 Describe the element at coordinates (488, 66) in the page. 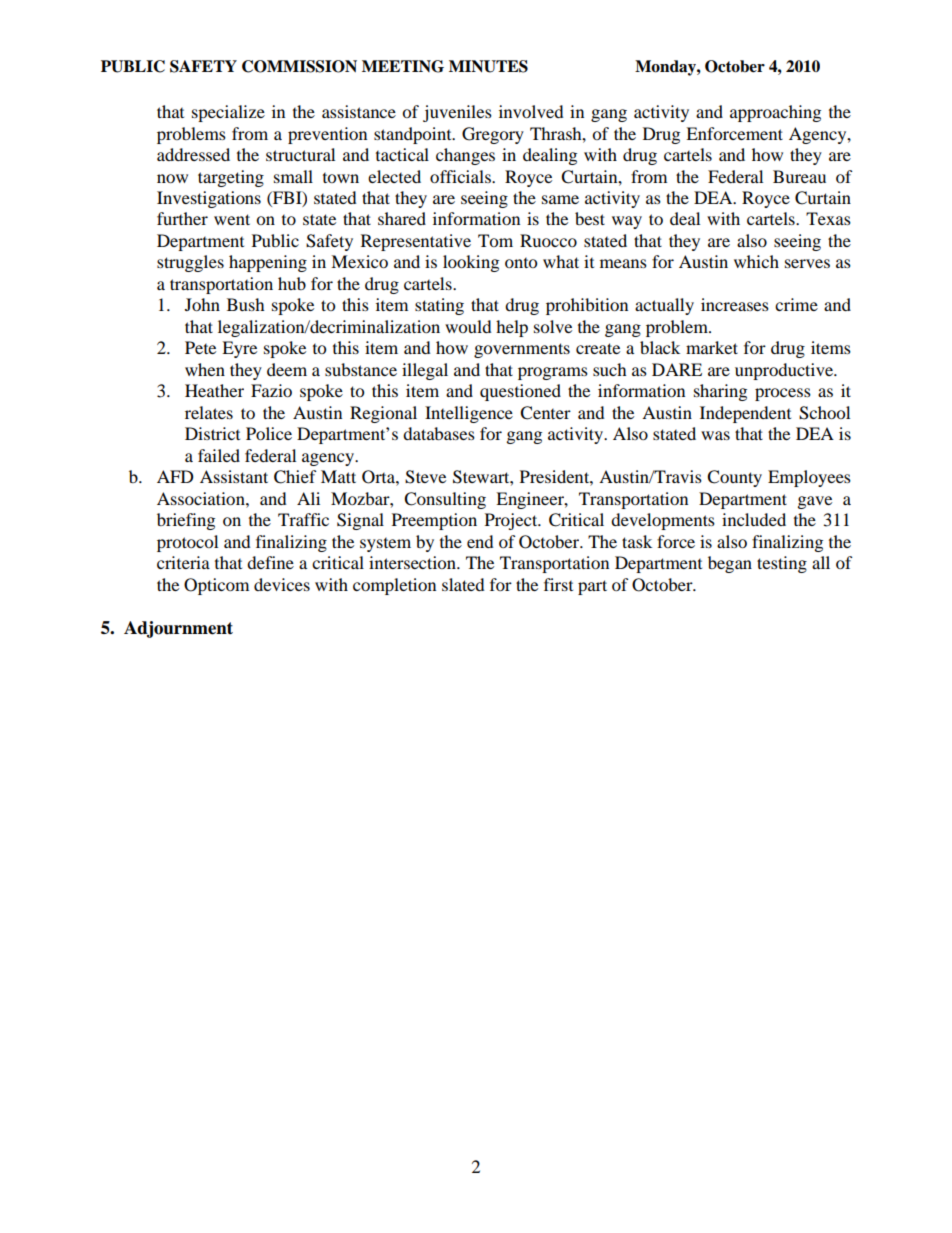

I see `MINUTES` at that location.
